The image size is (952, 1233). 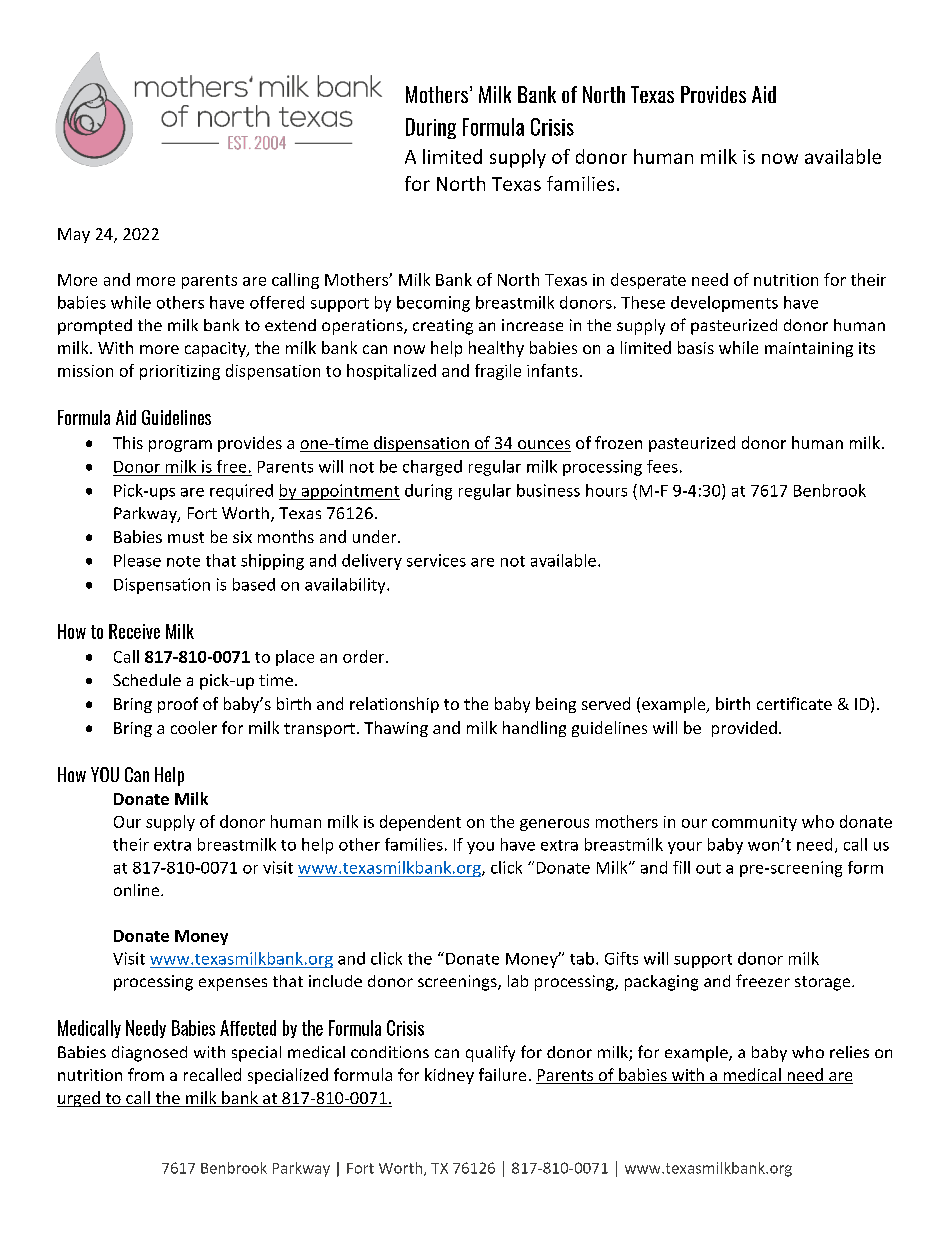 I want to click on failure, so click(x=502, y=1074).
